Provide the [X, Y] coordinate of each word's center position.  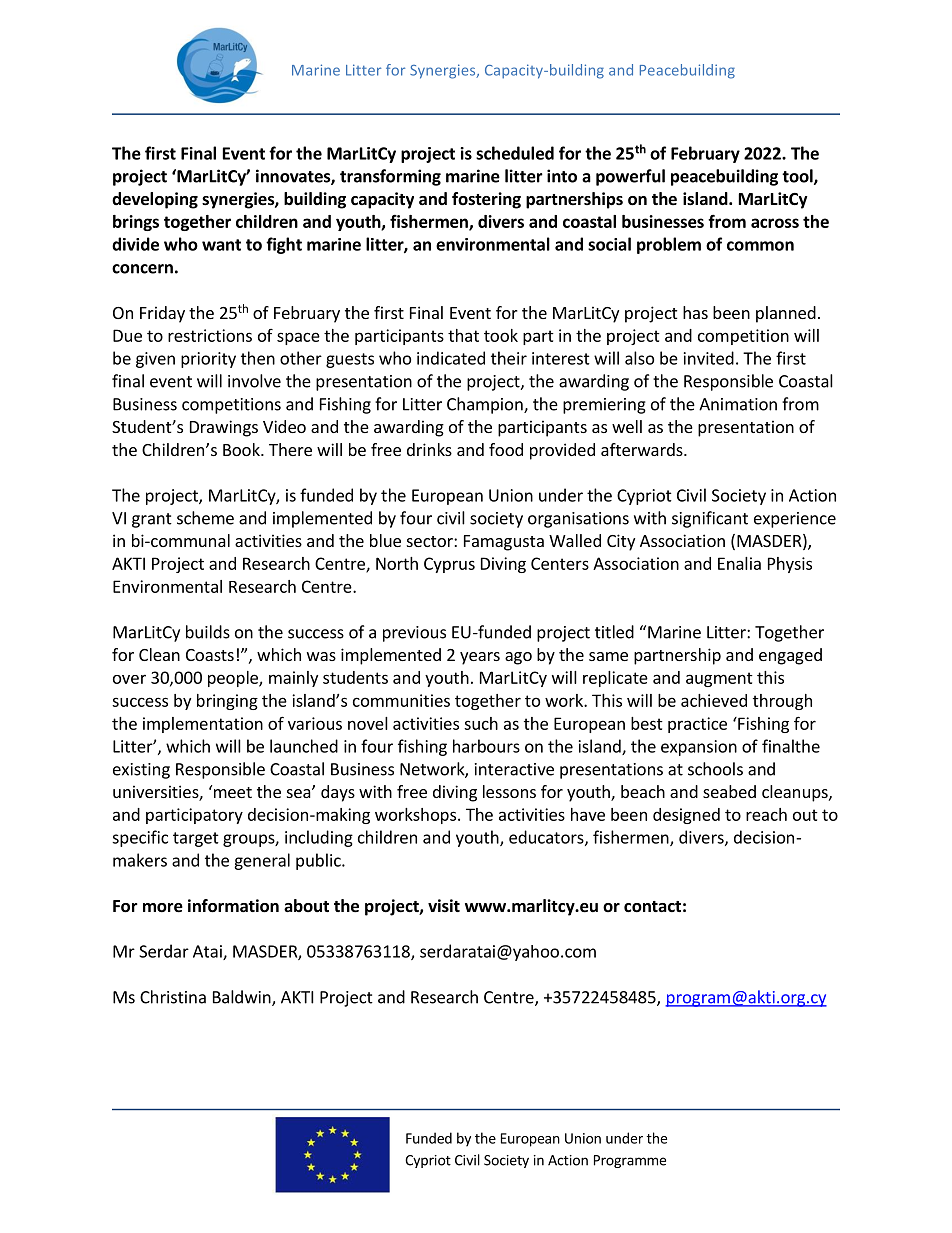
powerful [630, 177]
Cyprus [449, 565]
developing [155, 200]
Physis [790, 565]
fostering [486, 200]
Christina [173, 997]
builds [208, 632]
